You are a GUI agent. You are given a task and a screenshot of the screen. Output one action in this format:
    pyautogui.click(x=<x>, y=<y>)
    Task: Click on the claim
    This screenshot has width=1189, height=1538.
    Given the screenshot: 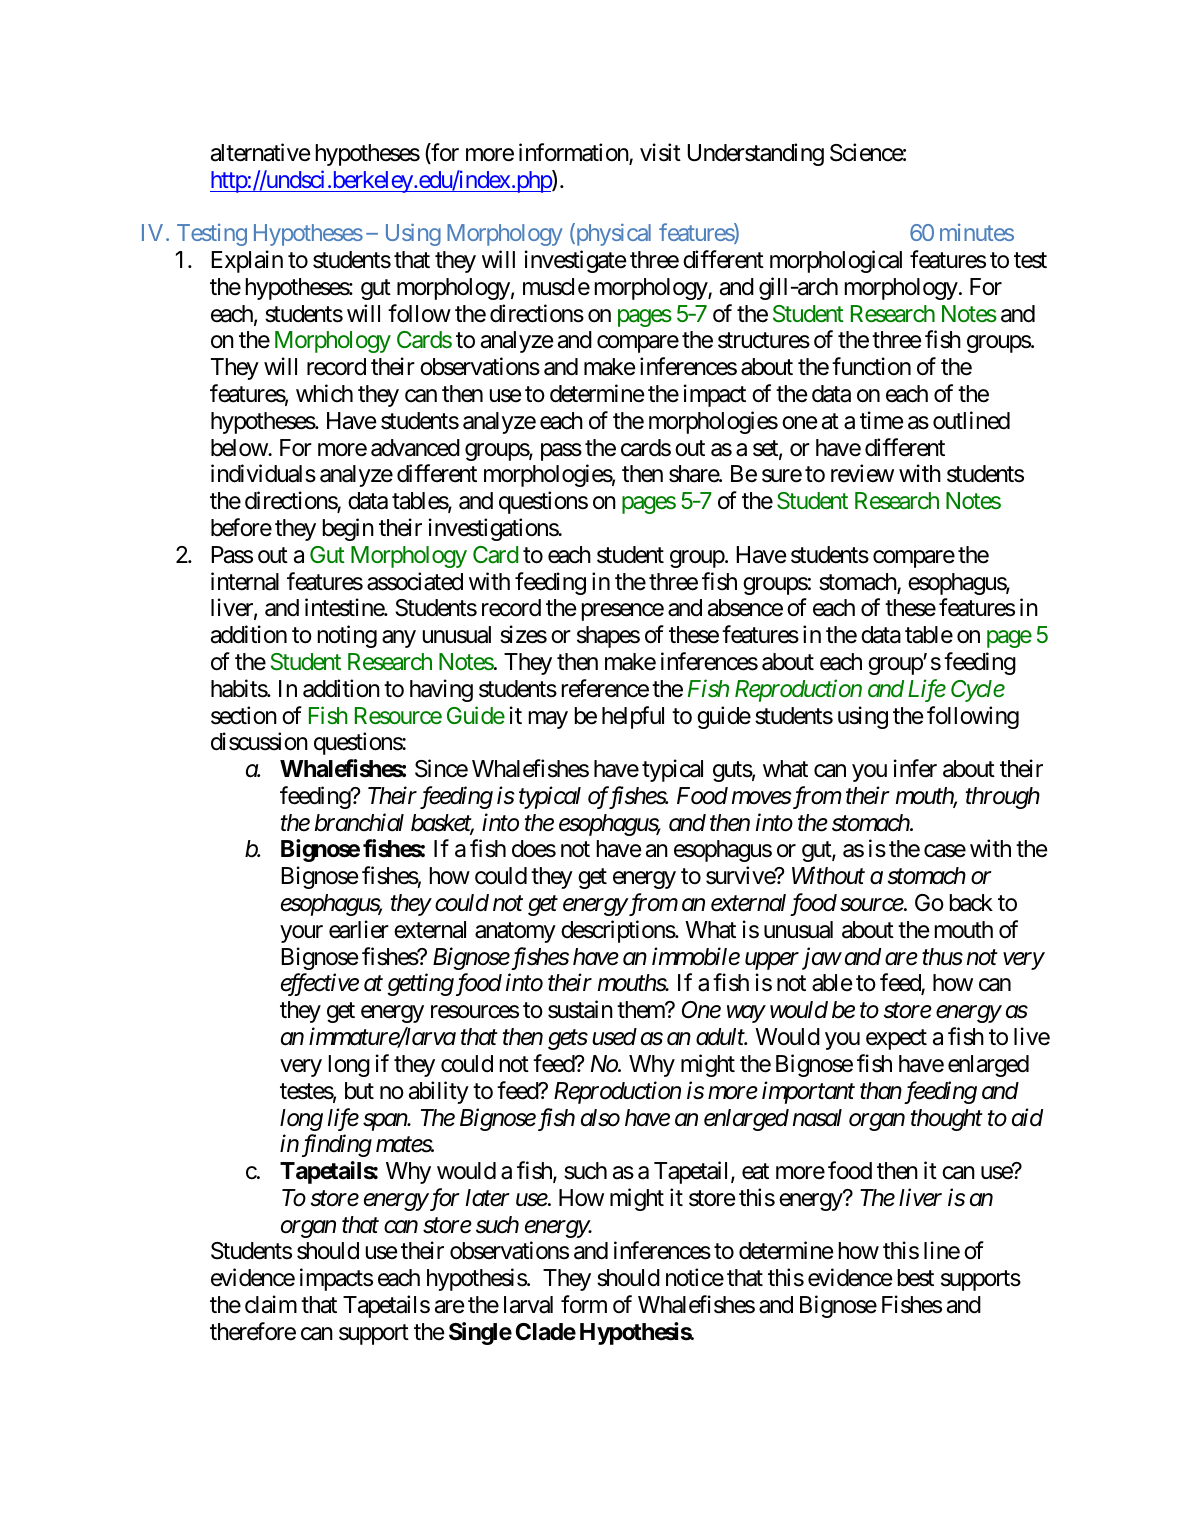 What is the action you would take?
    pyautogui.click(x=271, y=1304)
